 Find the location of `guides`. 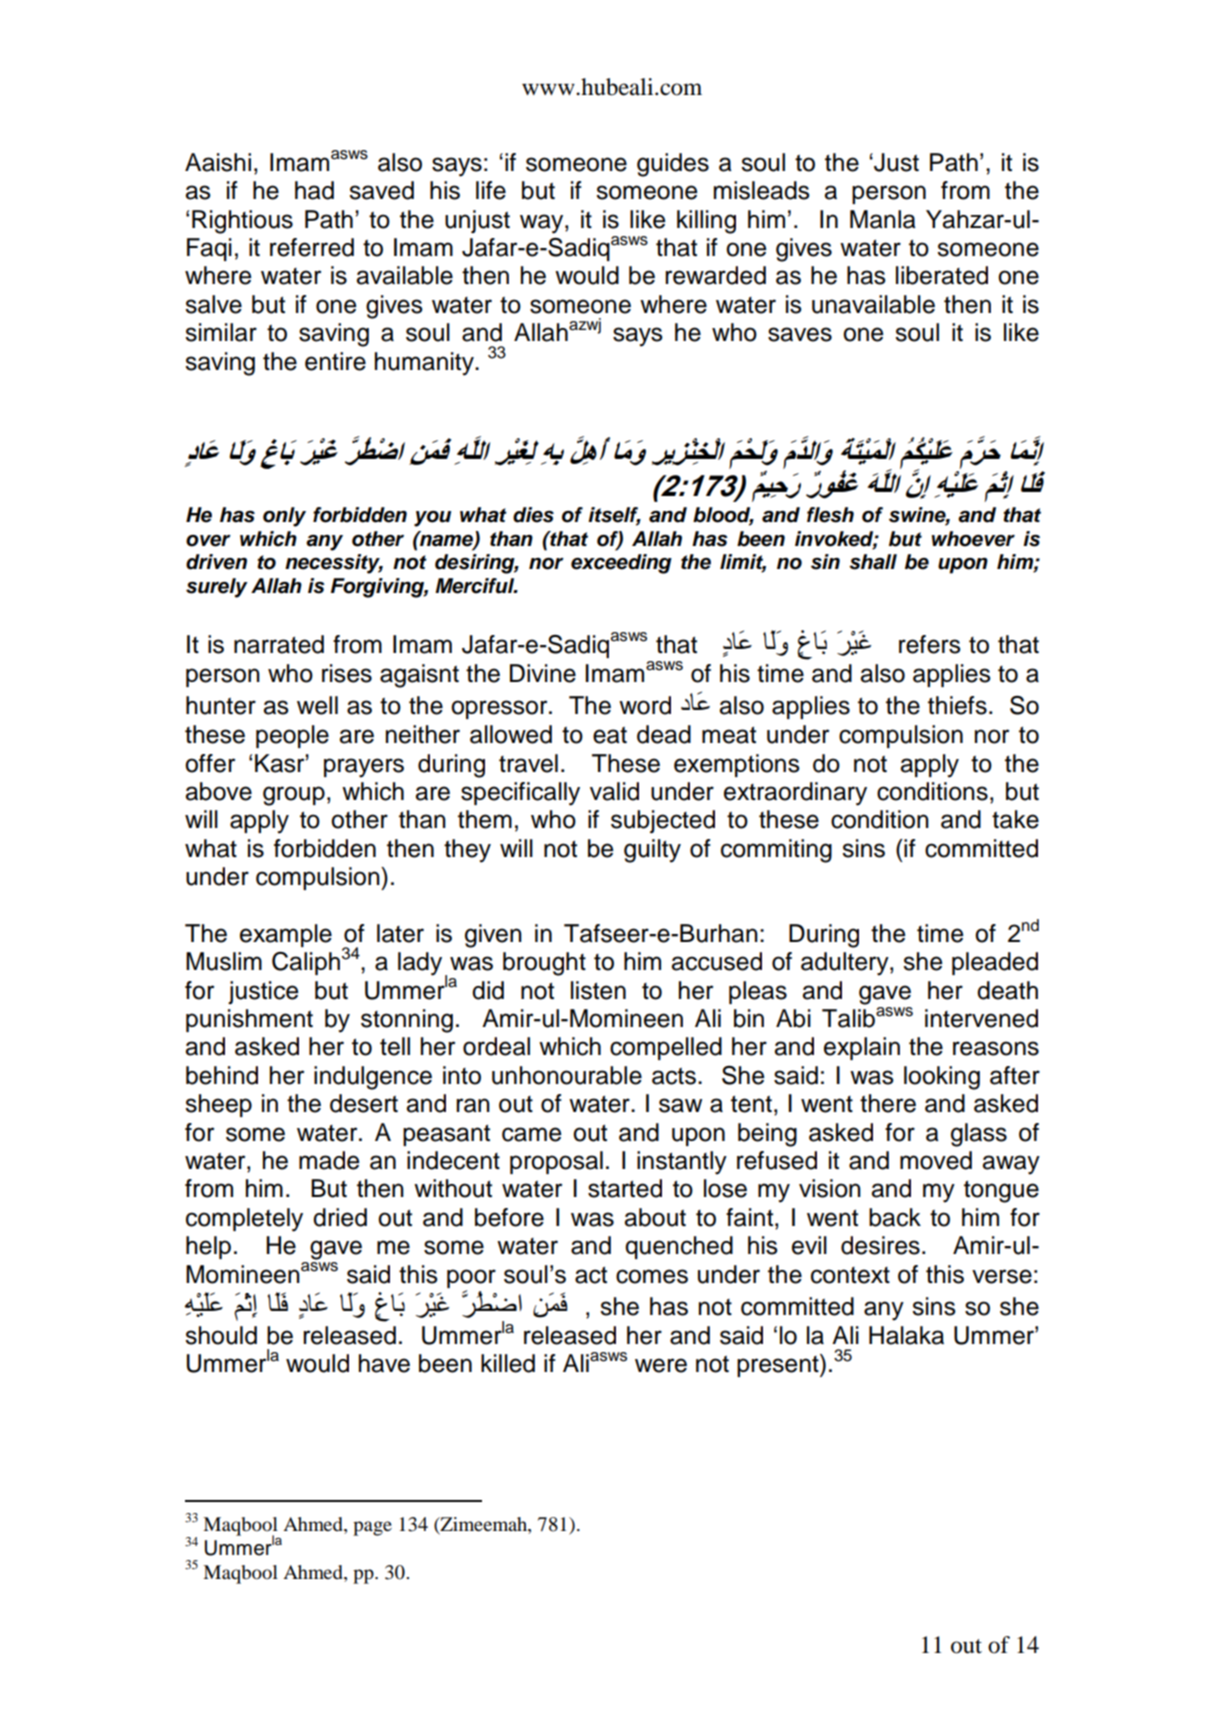

guides is located at coordinates (673, 165).
